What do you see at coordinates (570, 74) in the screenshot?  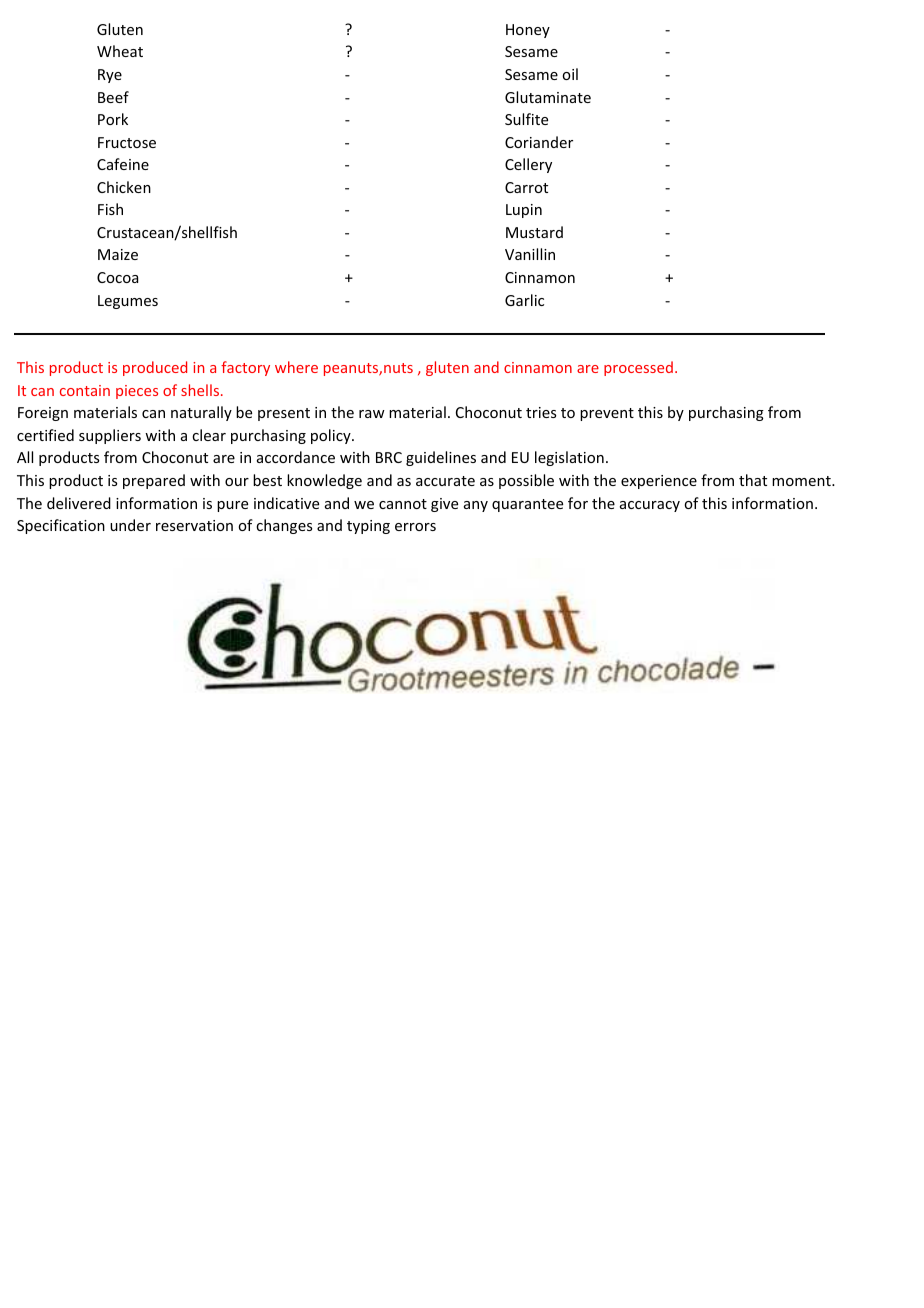 I see `oil` at bounding box center [570, 74].
